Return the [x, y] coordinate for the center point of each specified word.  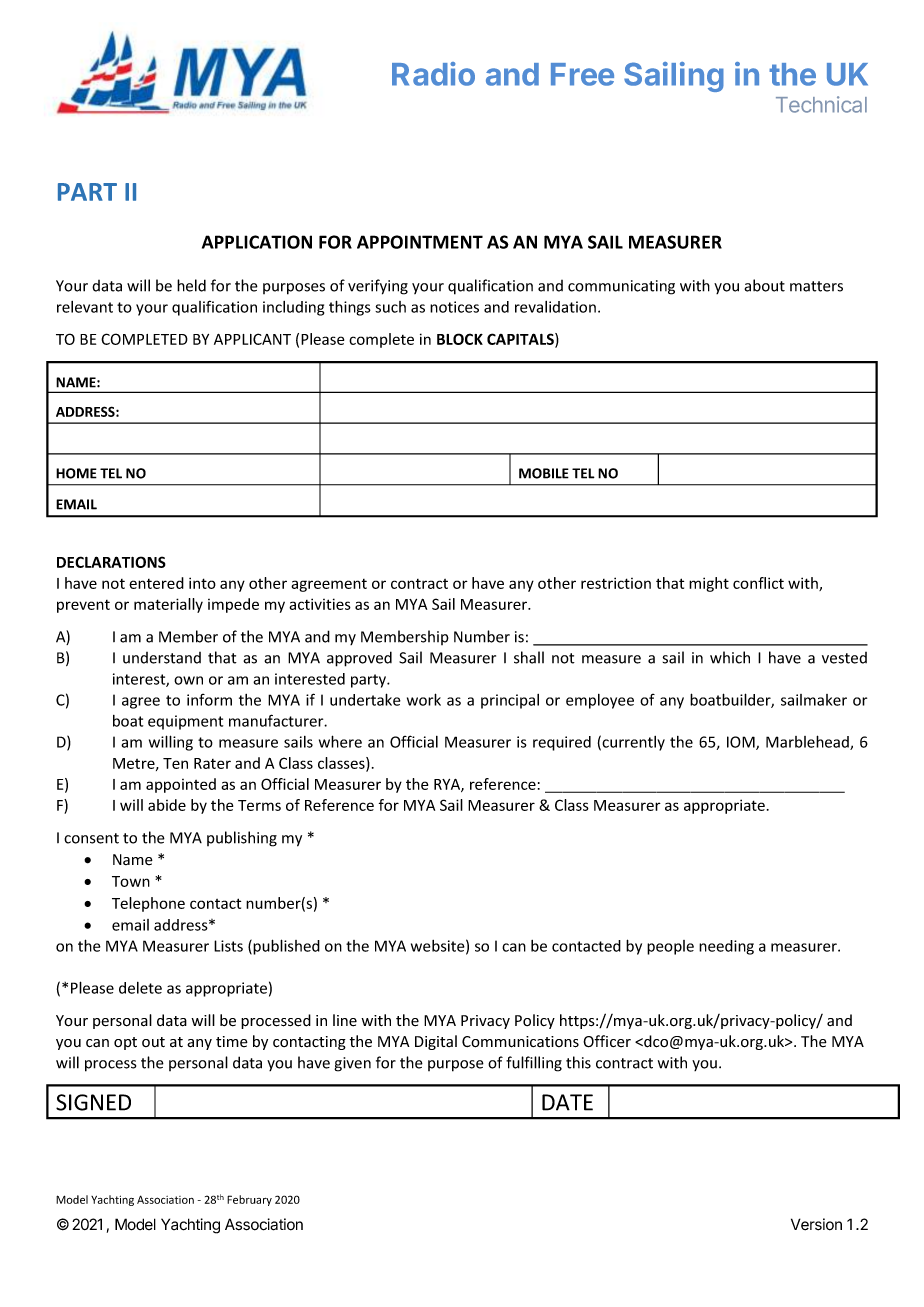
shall [529, 657]
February [249, 1200]
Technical [821, 104]
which [730, 657]
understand [162, 658]
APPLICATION [257, 242]
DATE [567, 1102]
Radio [433, 74]
